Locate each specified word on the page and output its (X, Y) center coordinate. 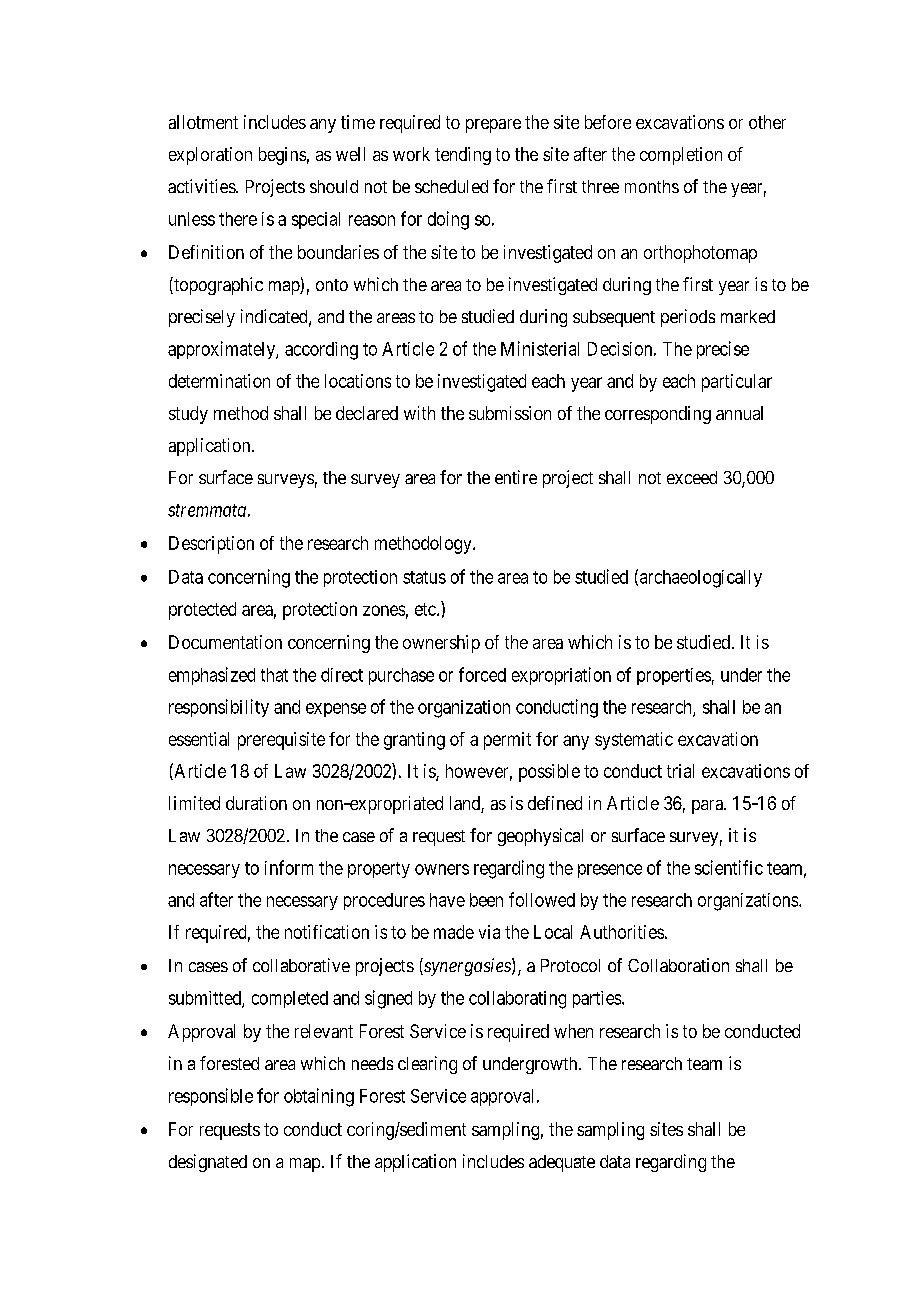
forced (482, 674)
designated (208, 1163)
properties (674, 676)
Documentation (225, 642)
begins (282, 156)
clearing (427, 1065)
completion (681, 156)
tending (463, 156)
